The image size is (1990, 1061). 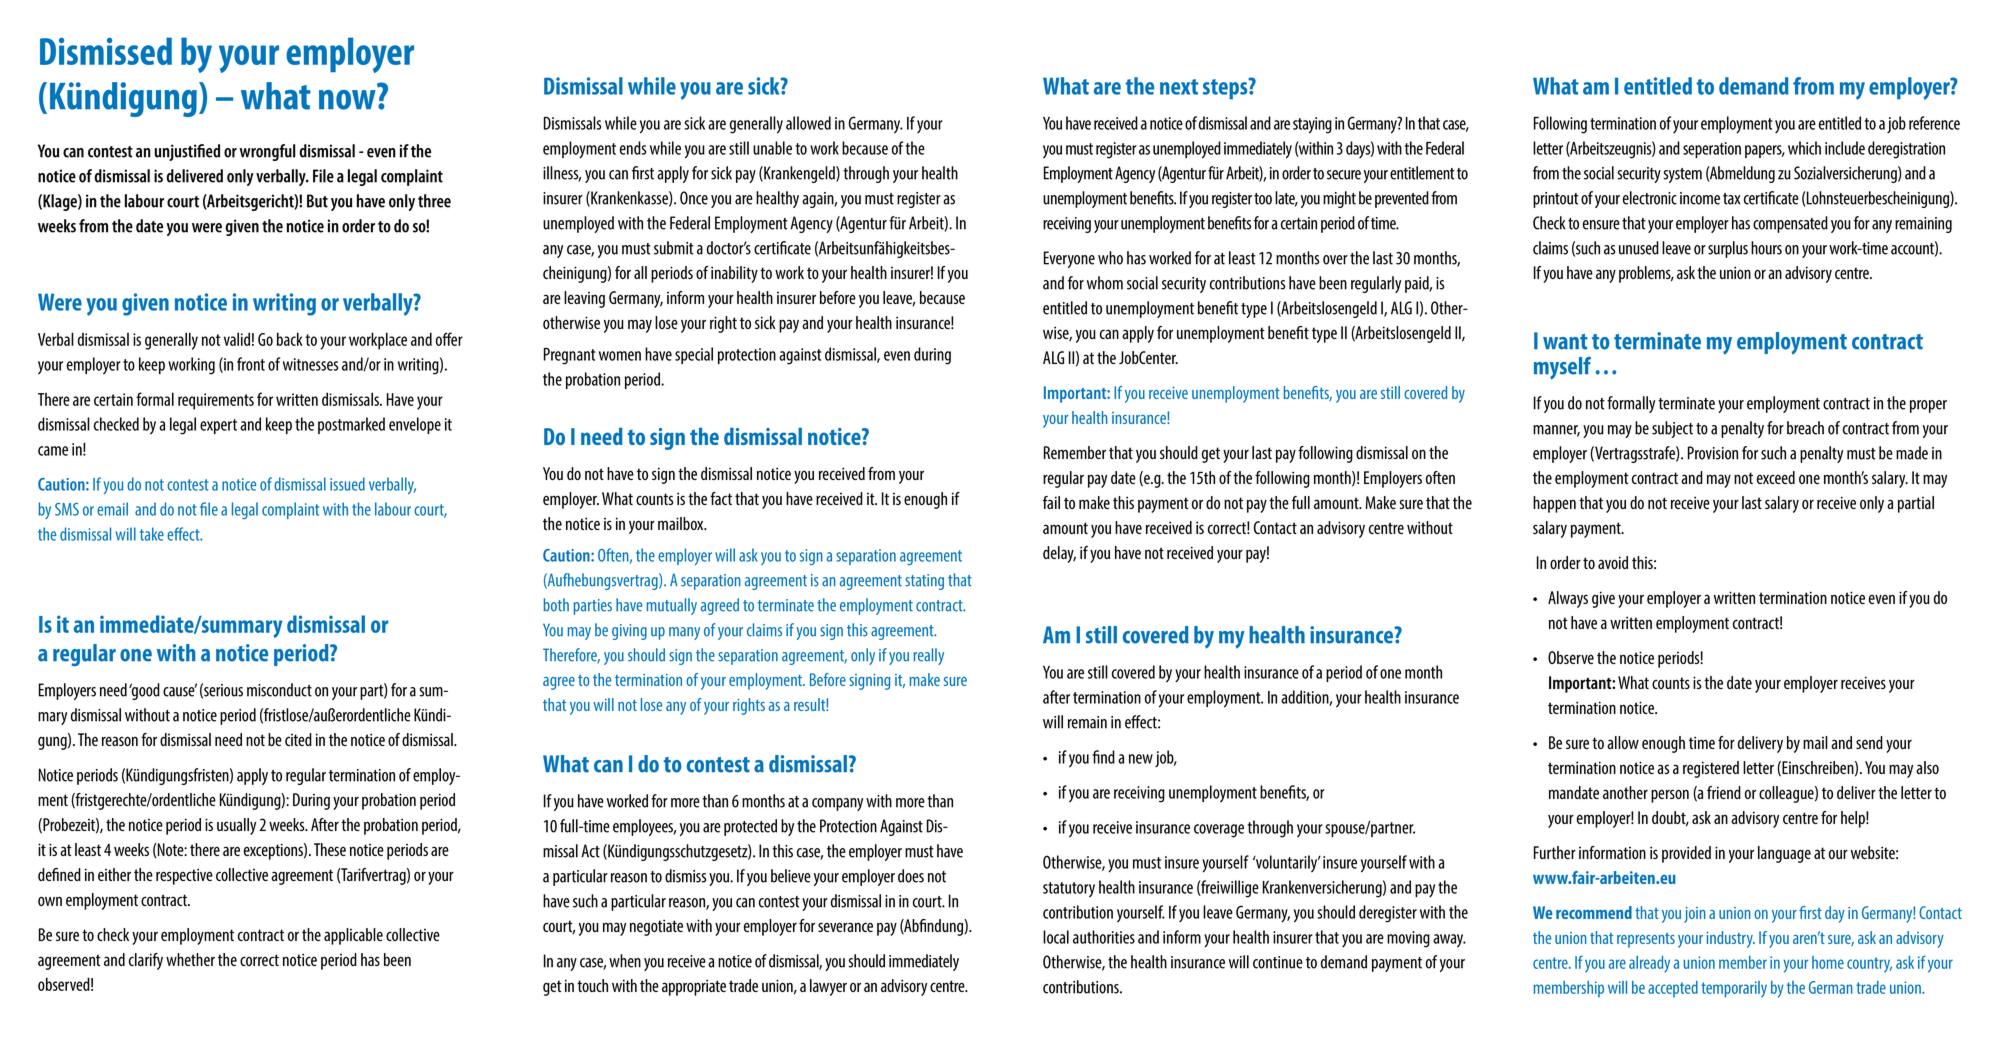 I want to click on expert, so click(x=218, y=426).
